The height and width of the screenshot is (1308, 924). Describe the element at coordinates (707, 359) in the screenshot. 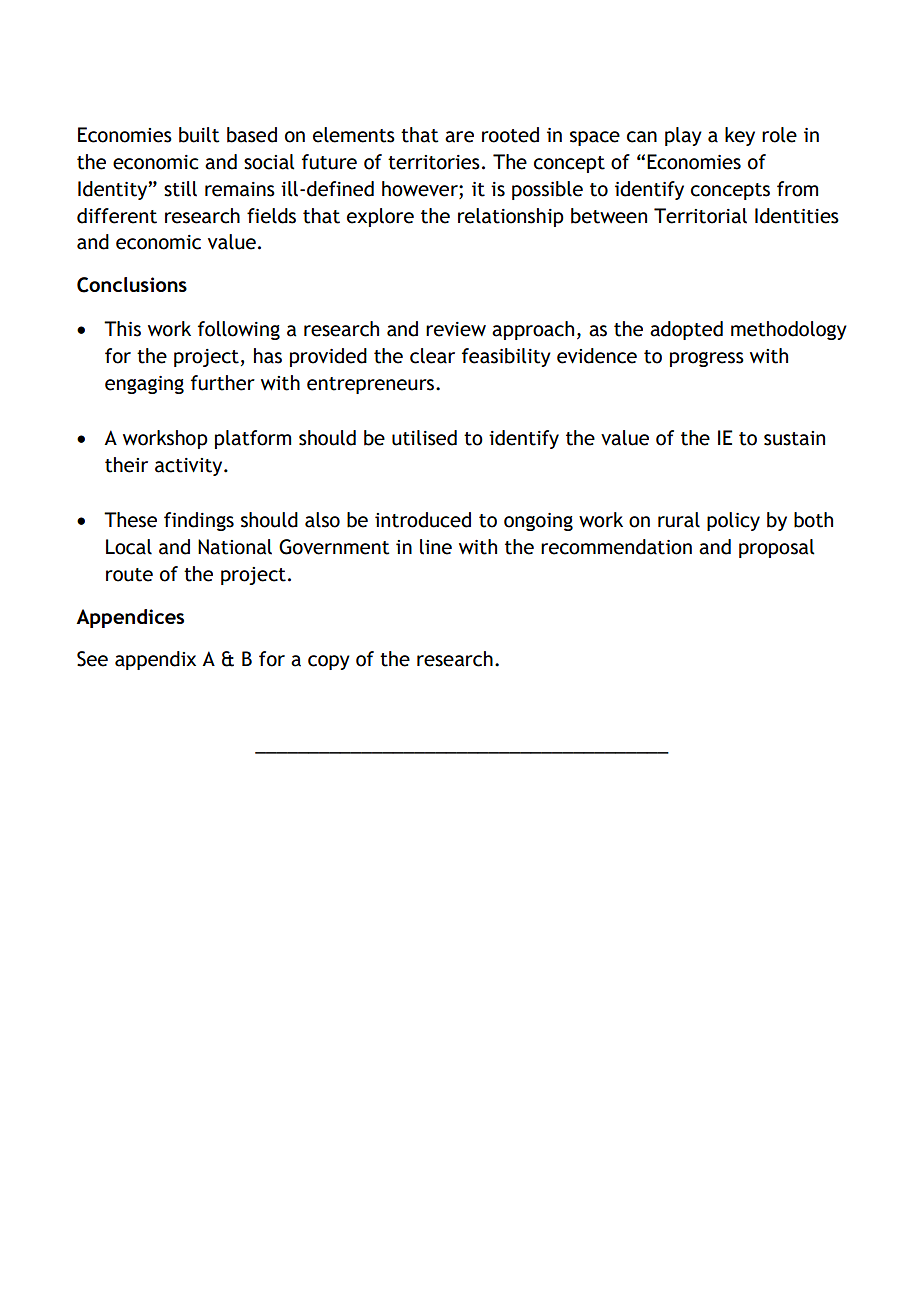

I see `progress` at that location.
